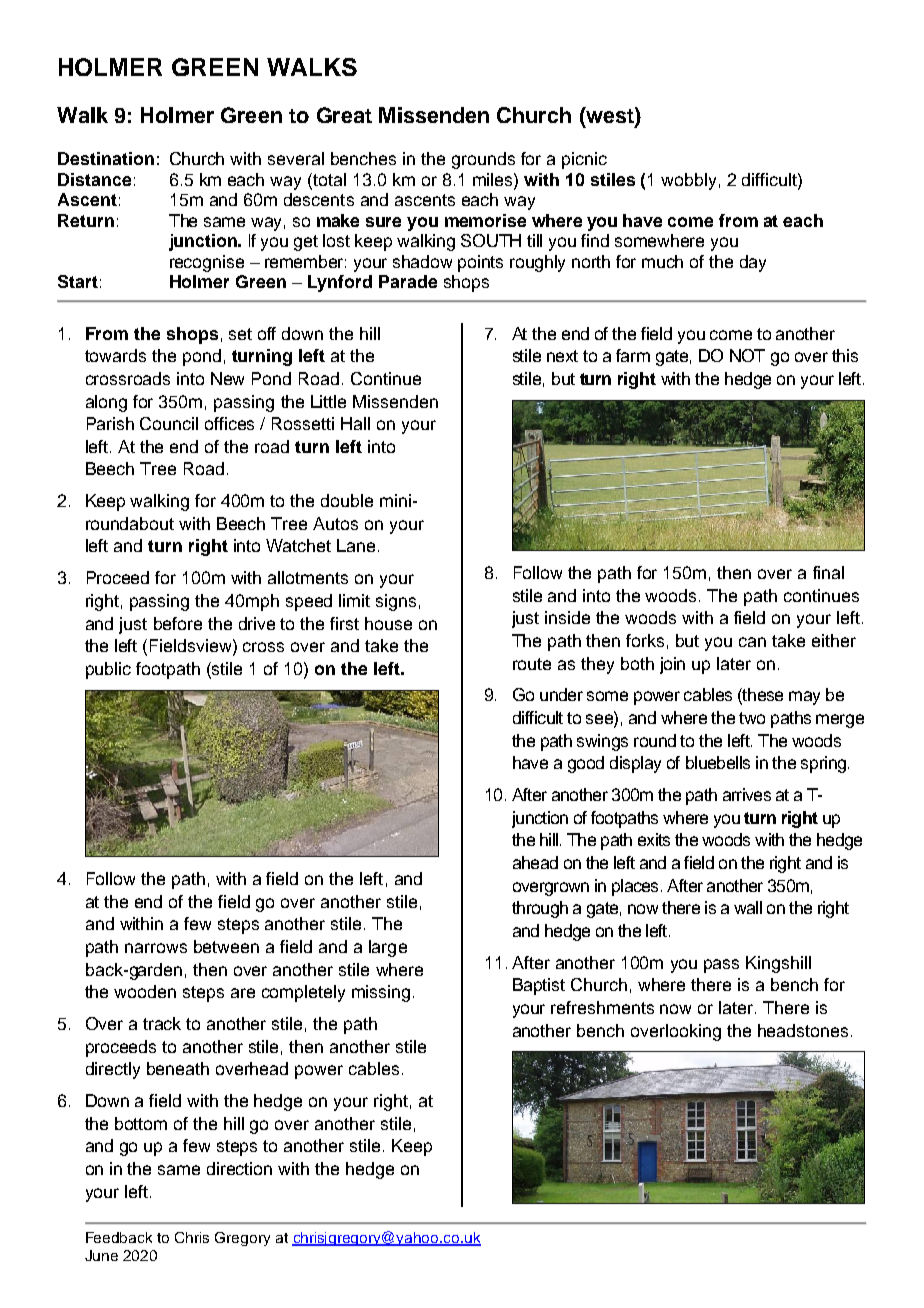 This document has width=924, height=1308. What do you see at coordinates (106, 158) in the document?
I see `Destination` at bounding box center [106, 158].
